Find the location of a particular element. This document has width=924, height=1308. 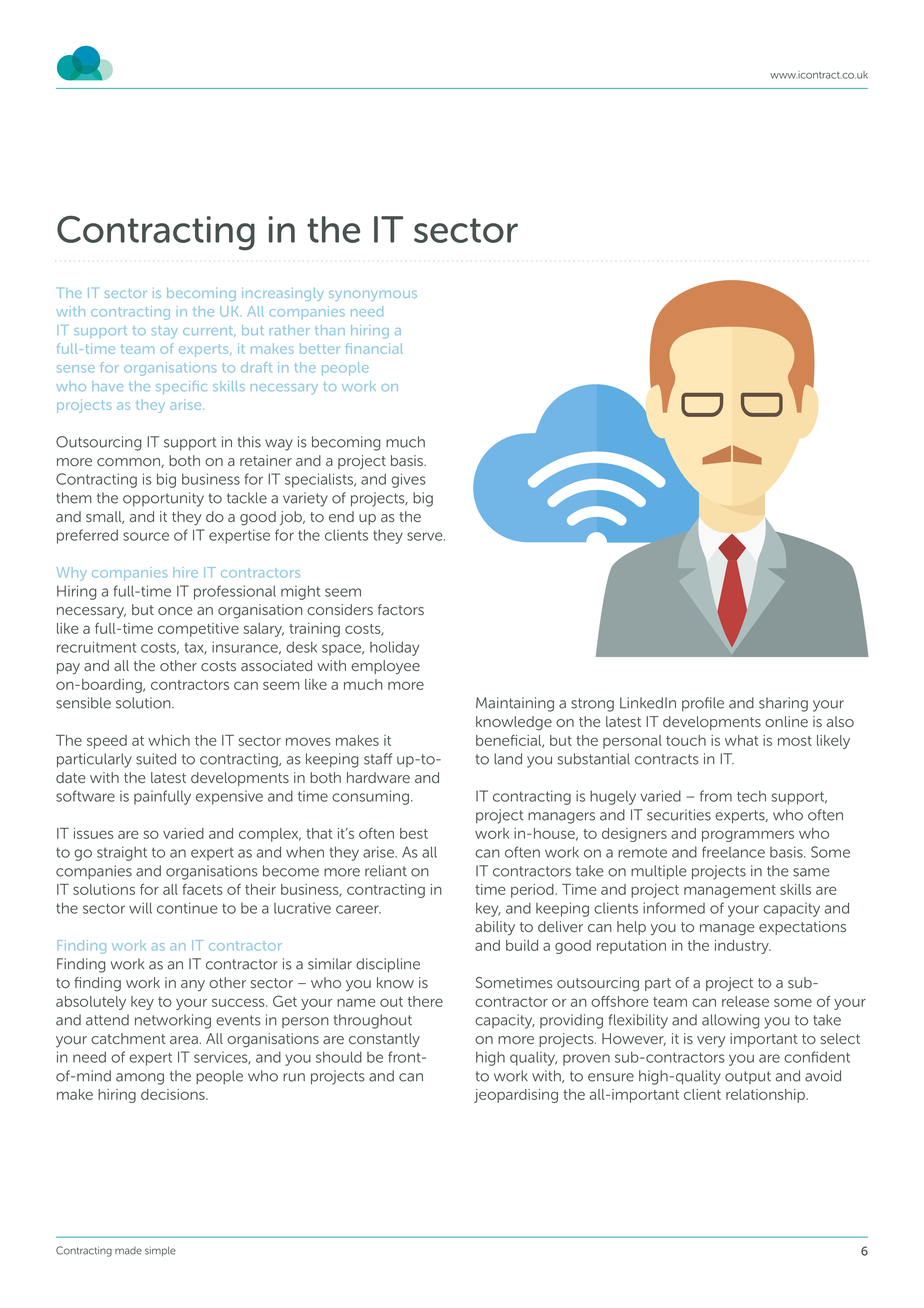

tech is located at coordinates (751, 796).
